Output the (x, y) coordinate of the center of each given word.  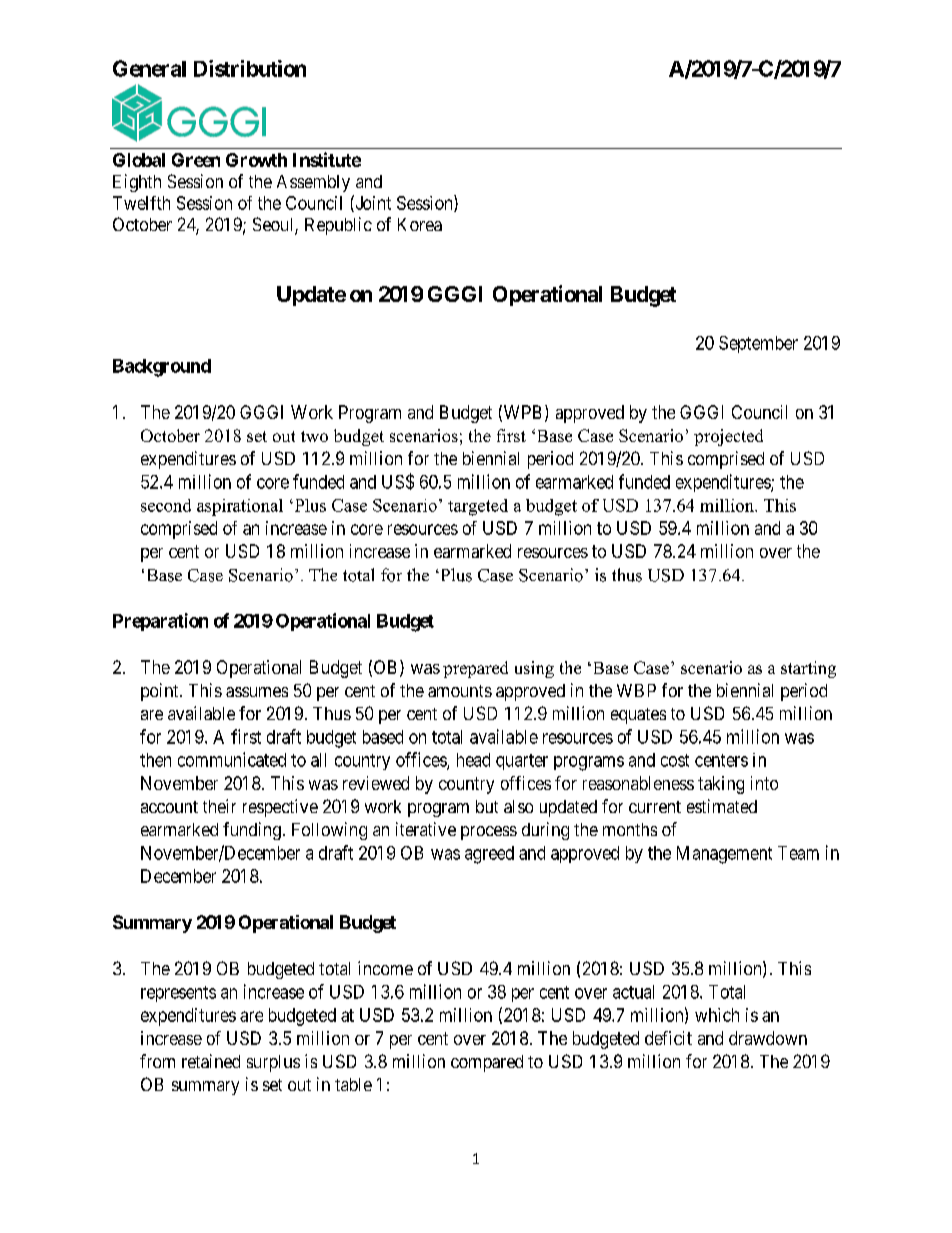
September (758, 344)
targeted (478, 507)
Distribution (250, 68)
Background (162, 368)
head (473, 760)
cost (675, 760)
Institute (327, 159)
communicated (232, 759)
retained (211, 1061)
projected (728, 437)
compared (487, 1063)
